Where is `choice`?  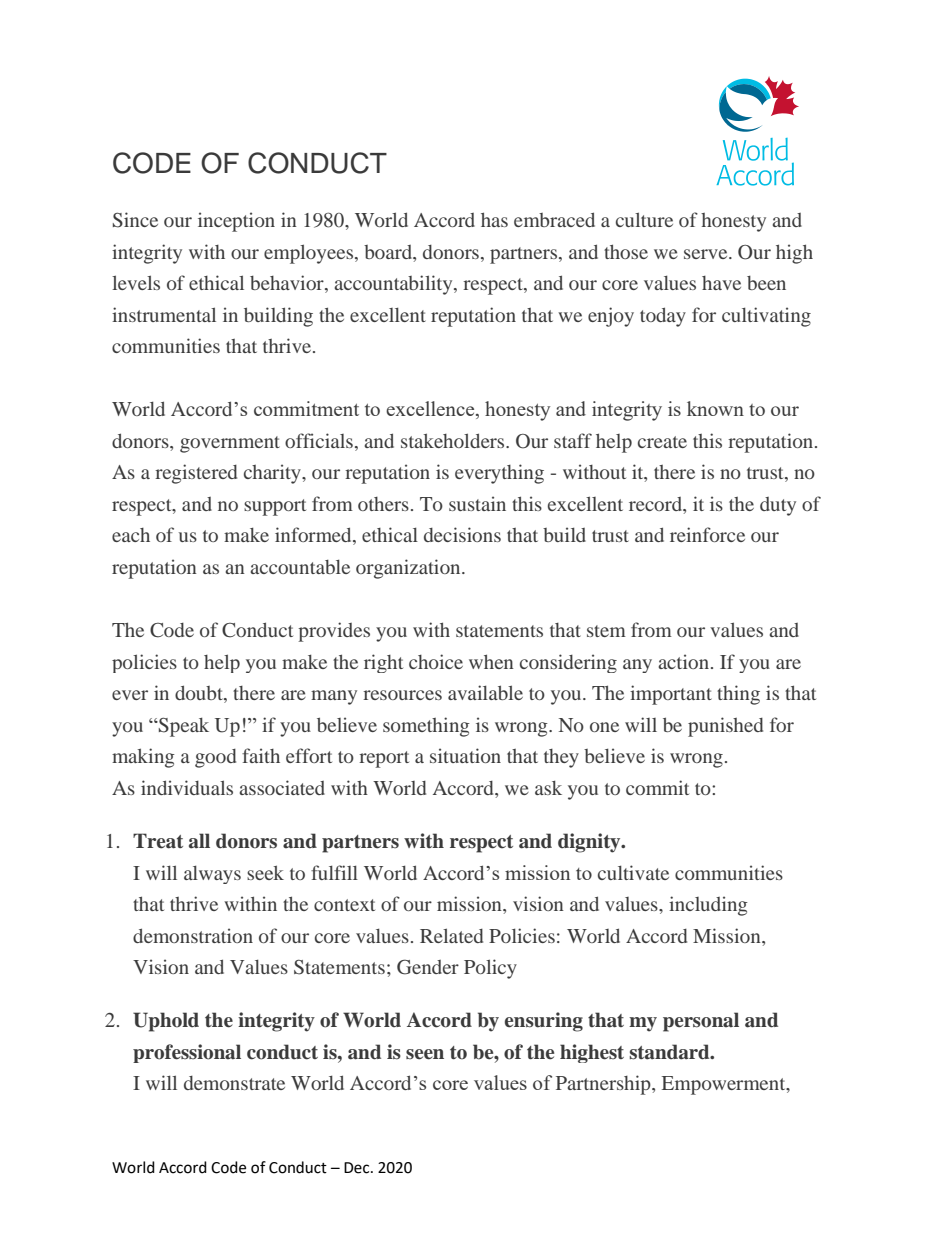
choice is located at coordinates (436, 661).
